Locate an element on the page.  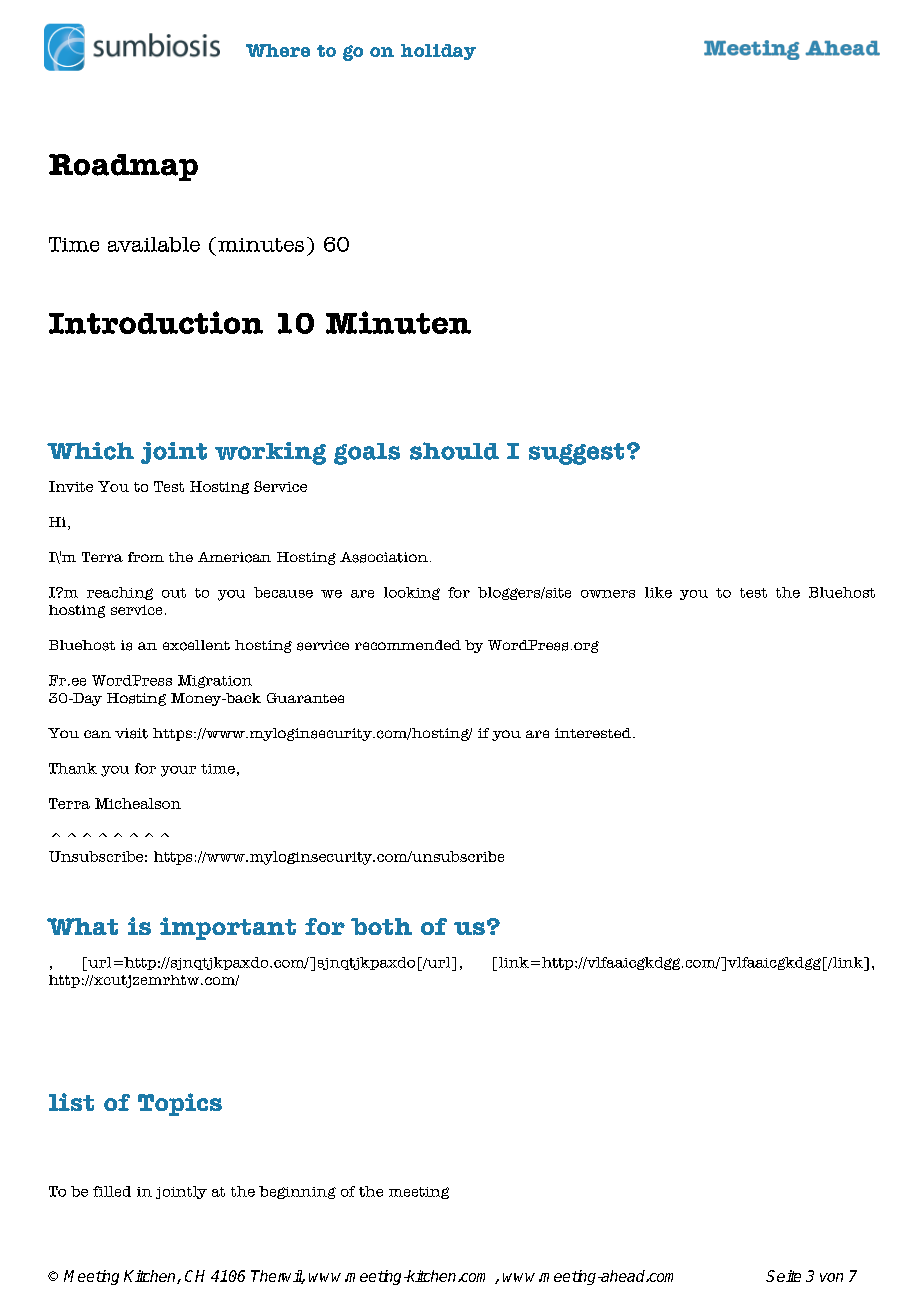
holiday is located at coordinates (438, 52).
